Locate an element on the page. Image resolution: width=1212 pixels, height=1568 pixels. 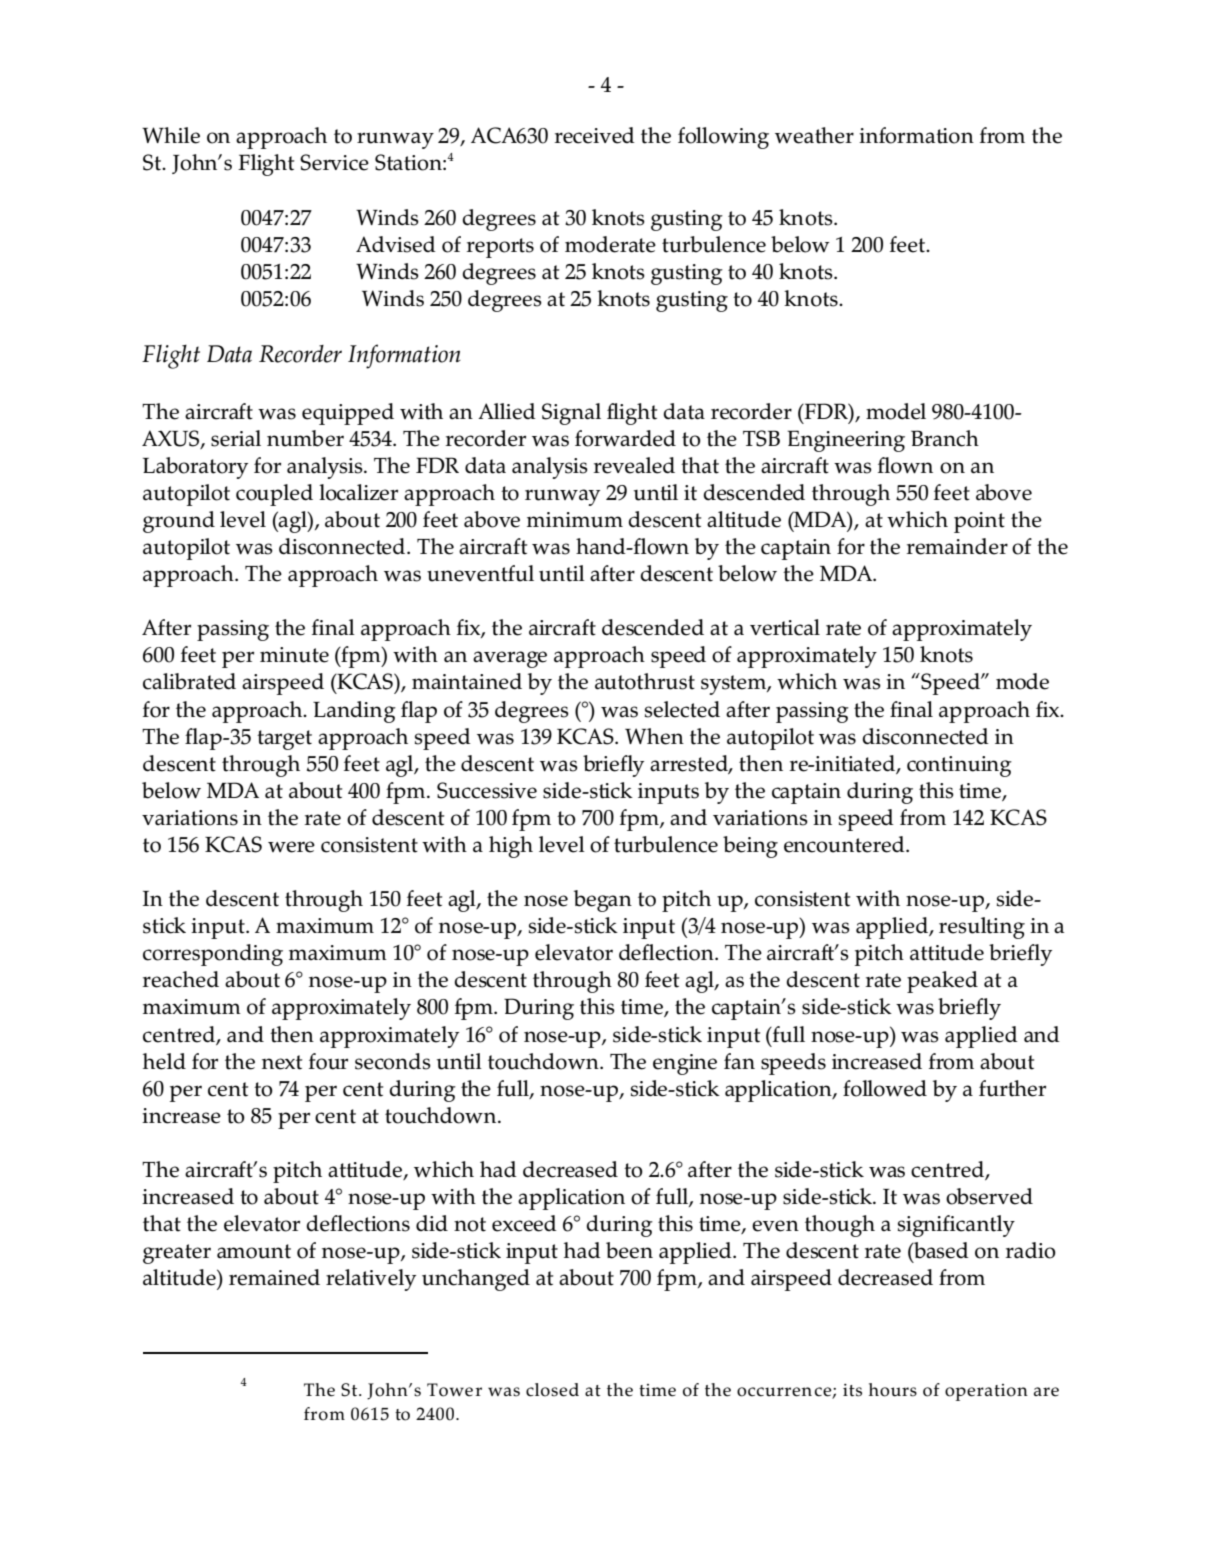
peaked is located at coordinates (942, 982).
